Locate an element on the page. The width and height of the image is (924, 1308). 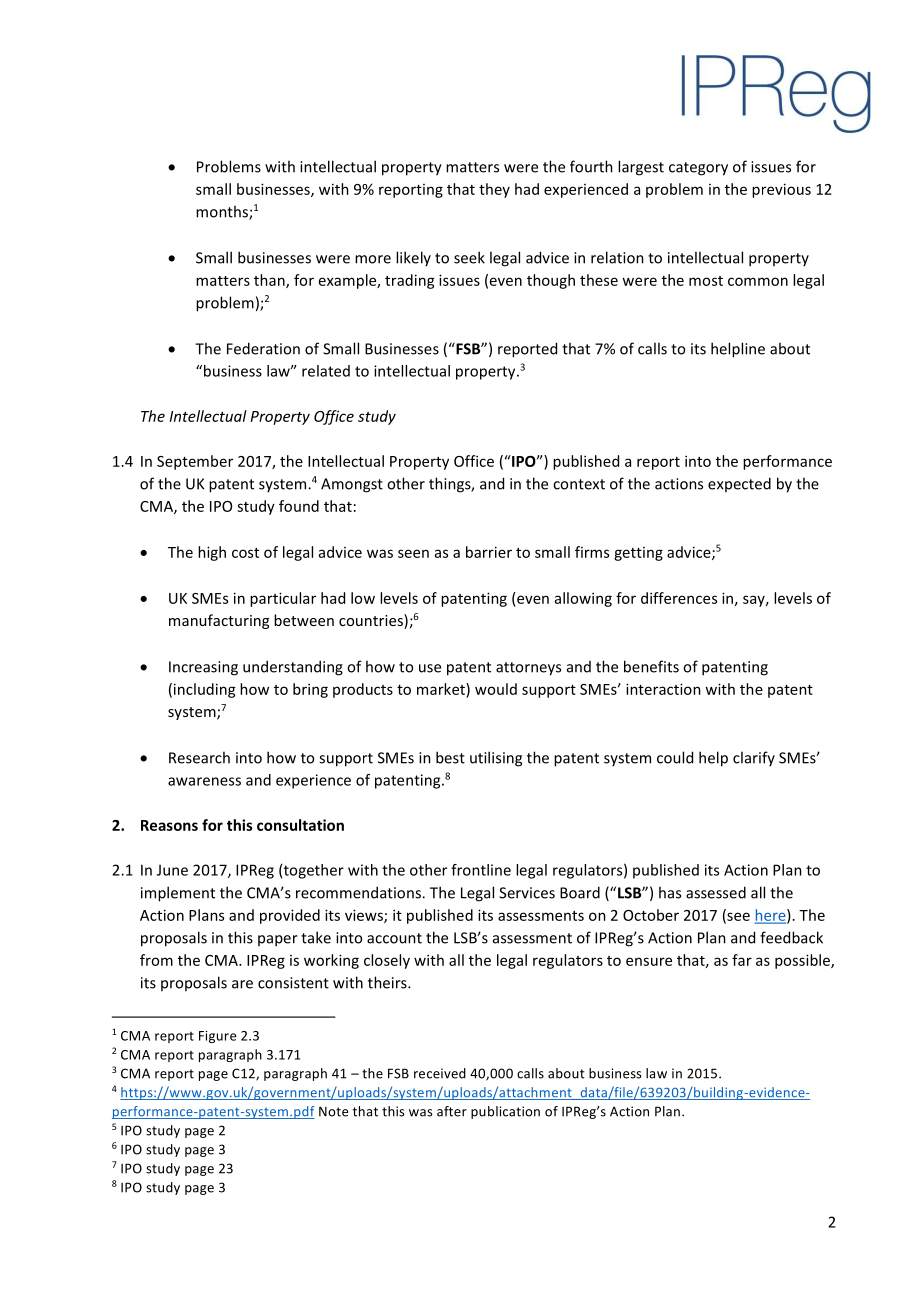
they is located at coordinates (494, 190).
